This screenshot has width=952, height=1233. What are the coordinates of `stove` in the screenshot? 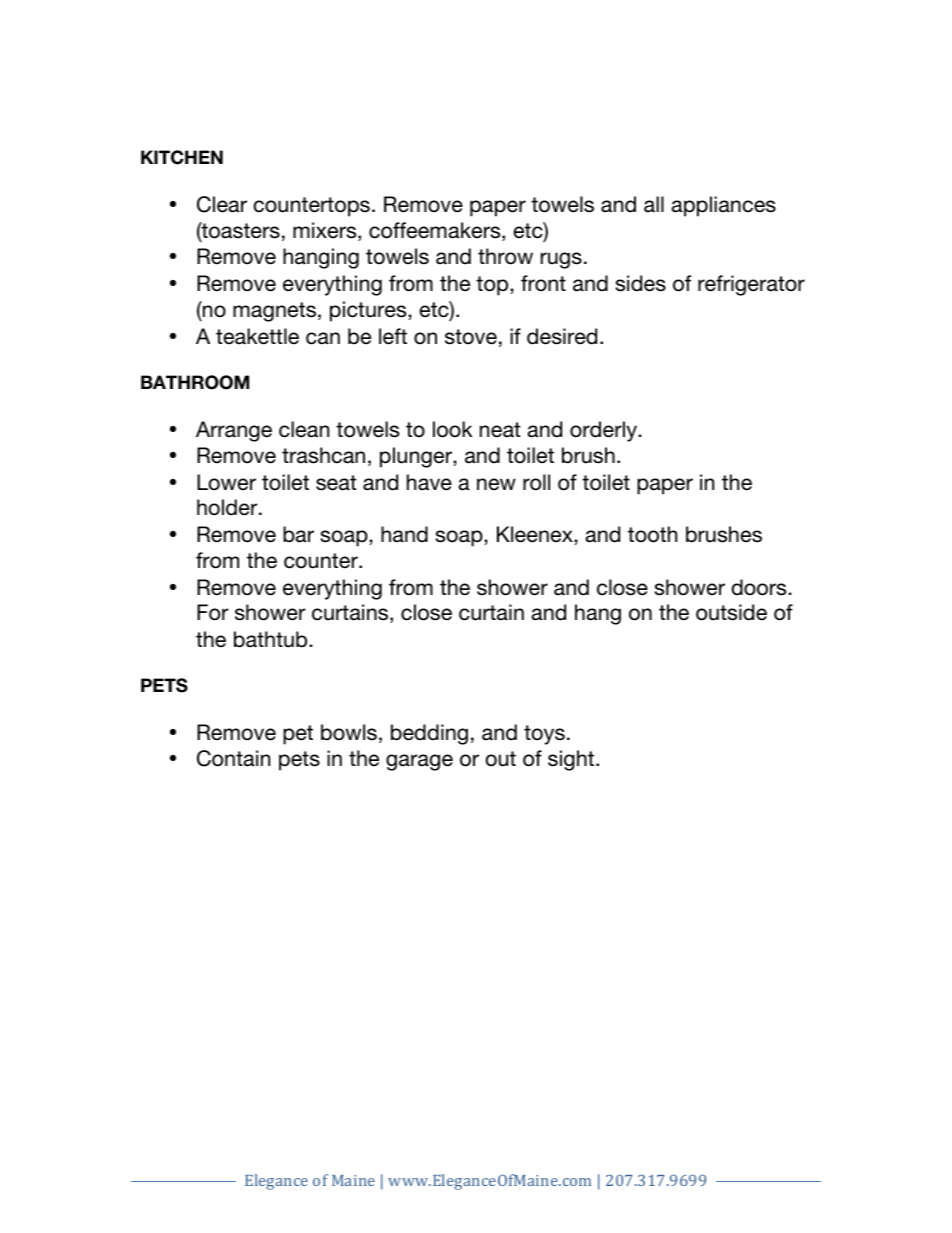 It's located at (471, 337).
